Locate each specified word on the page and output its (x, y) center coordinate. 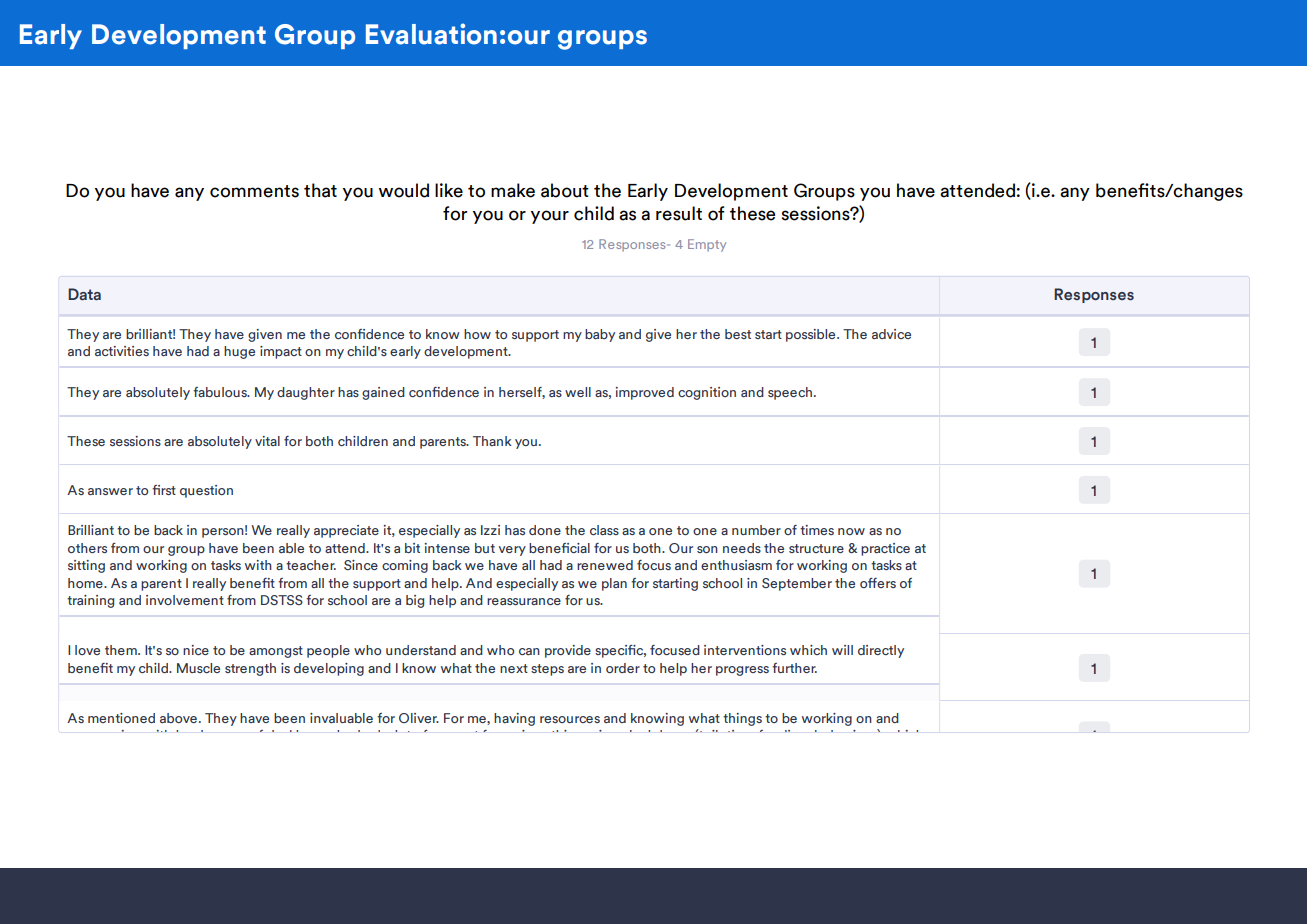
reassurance (524, 601)
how (477, 334)
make (513, 190)
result (679, 213)
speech (790, 393)
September (797, 584)
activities (122, 351)
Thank (492, 441)
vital (267, 441)
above (178, 718)
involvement (185, 600)
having (514, 719)
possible (812, 335)
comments (254, 191)
